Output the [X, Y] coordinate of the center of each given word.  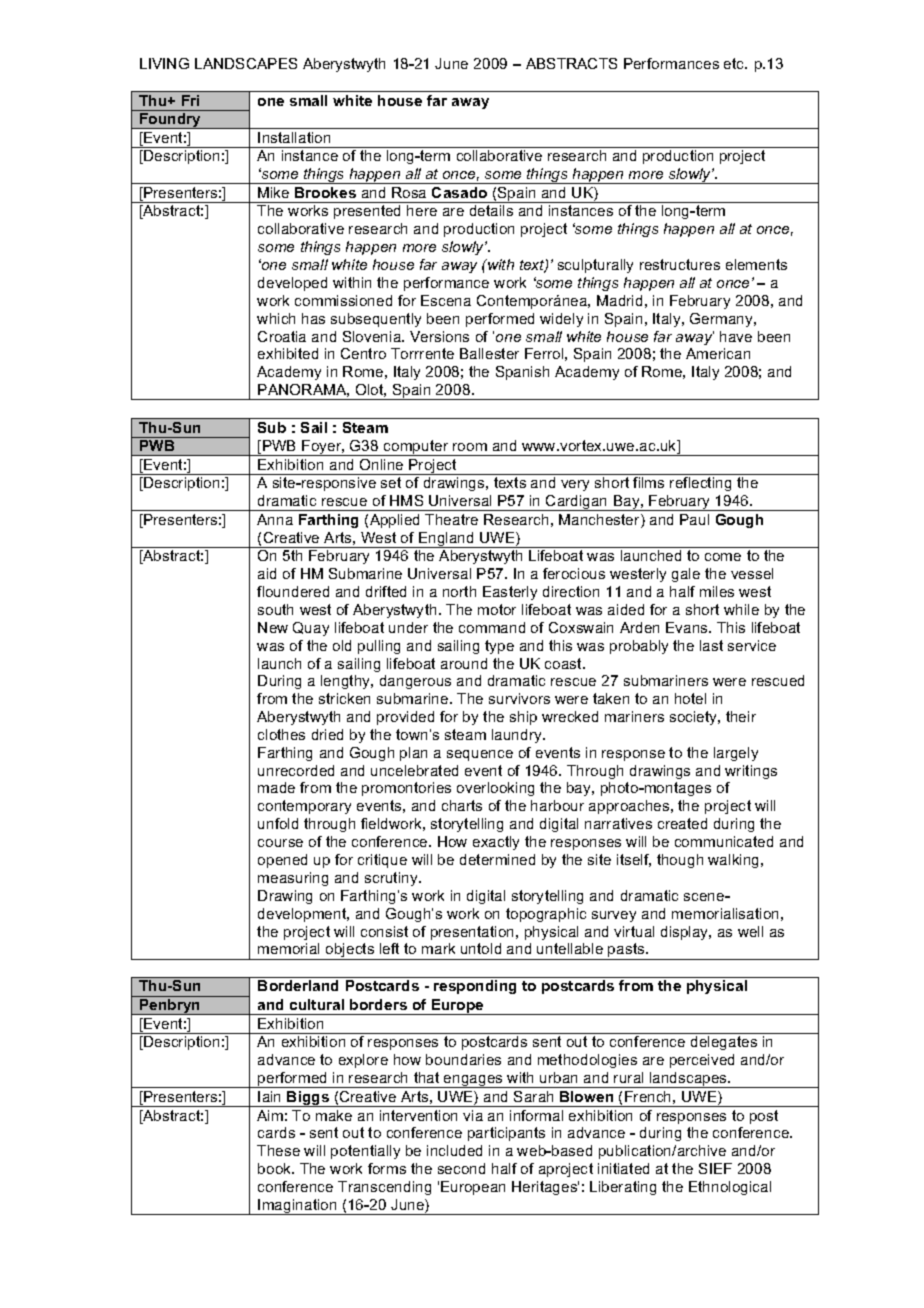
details [491, 210]
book [276, 1168]
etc [735, 63]
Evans [688, 627]
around [464, 663]
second [461, 1168]
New [273, 627]
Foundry [170, 121]
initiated [623, 1168]
